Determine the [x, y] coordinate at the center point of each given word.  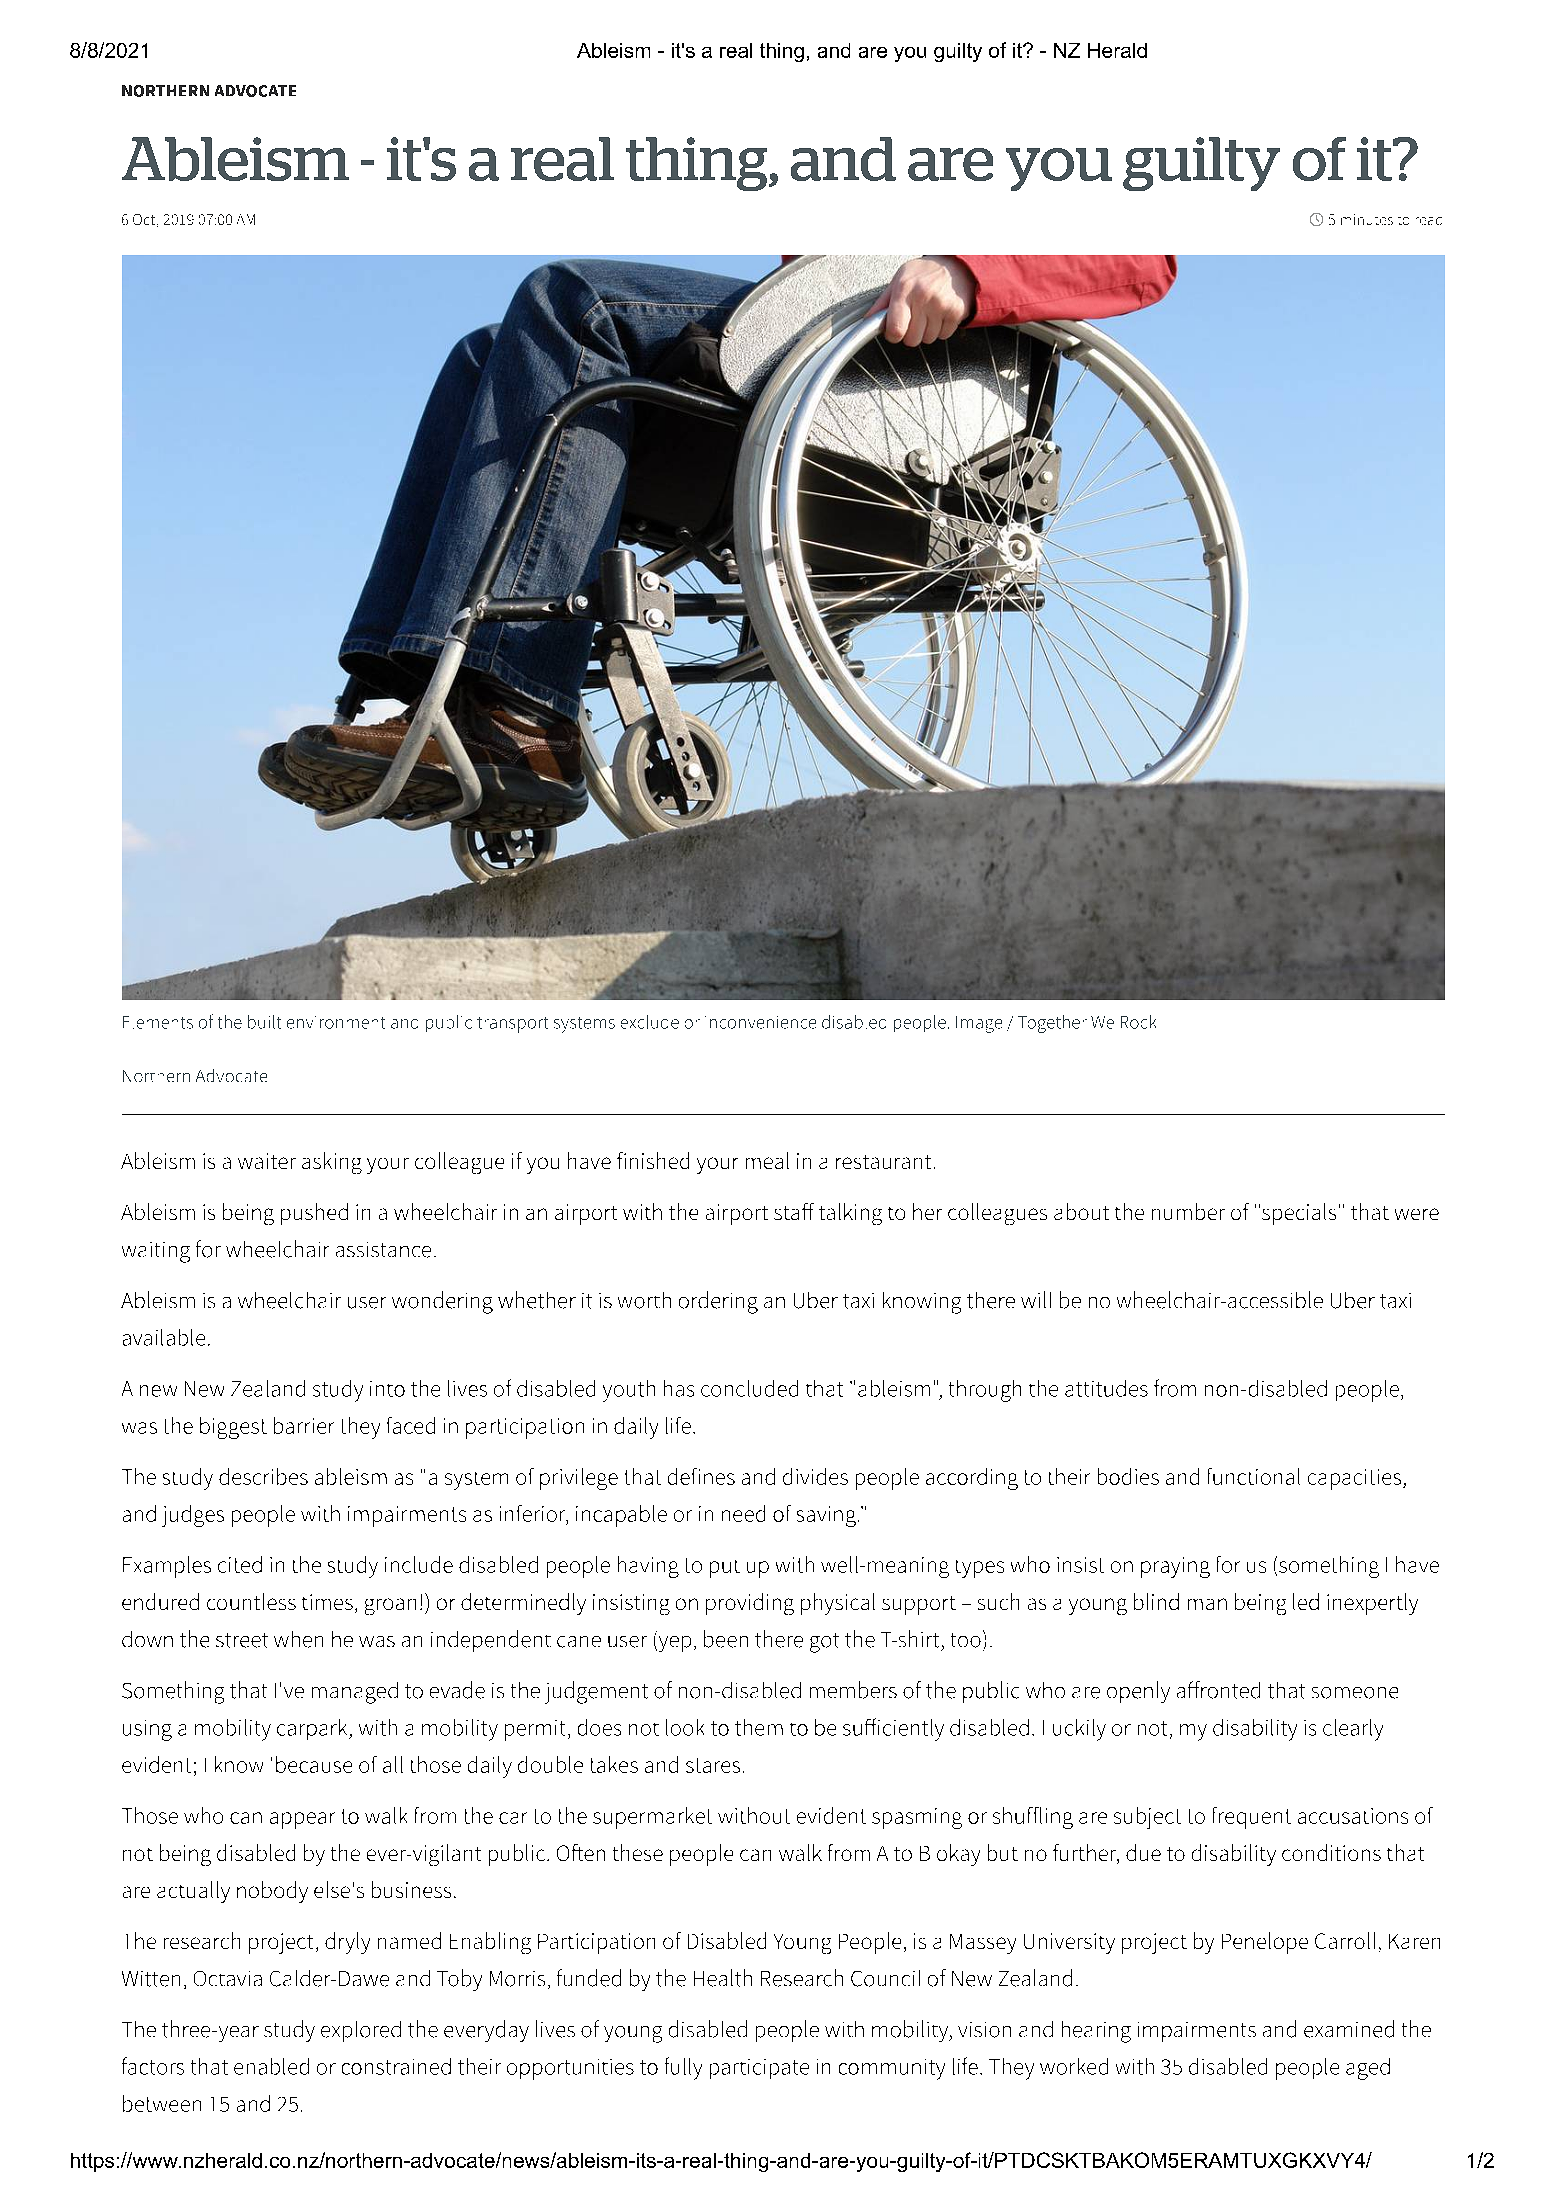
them [759, 1727]
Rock [1138, 1022]
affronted [1218, 1690]
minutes [1367, 219]
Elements [158, 1022]
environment [336, 1022]
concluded [749, 1388]
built [264, 1022]
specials [1297, 1214]
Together [1052, 1024]
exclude [650, 1022]
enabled [271, 2066]
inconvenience [760, 1022]
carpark [313, 1729]
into [387, 1389]
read [1429, 221]
